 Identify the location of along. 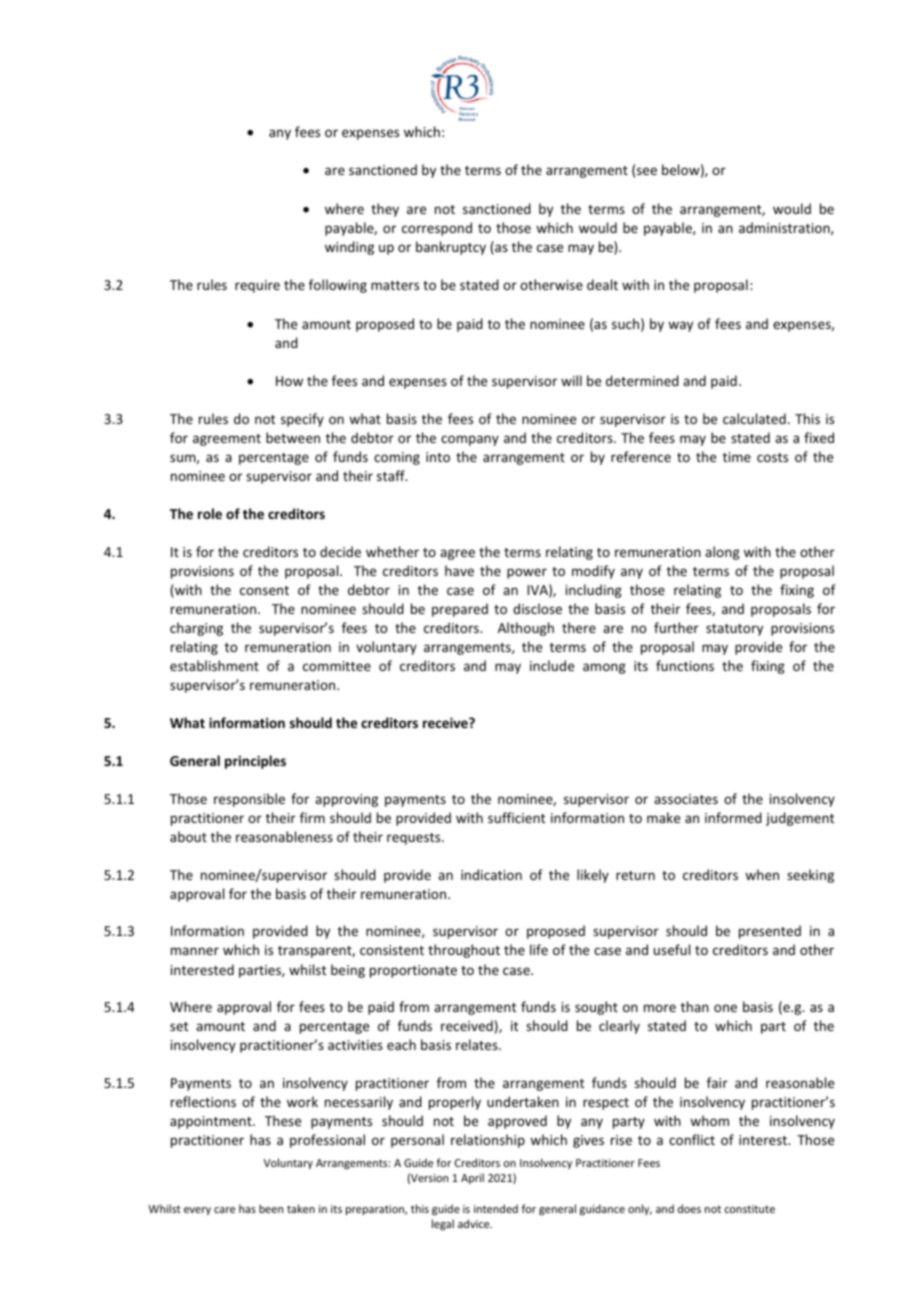
(722, 553).
